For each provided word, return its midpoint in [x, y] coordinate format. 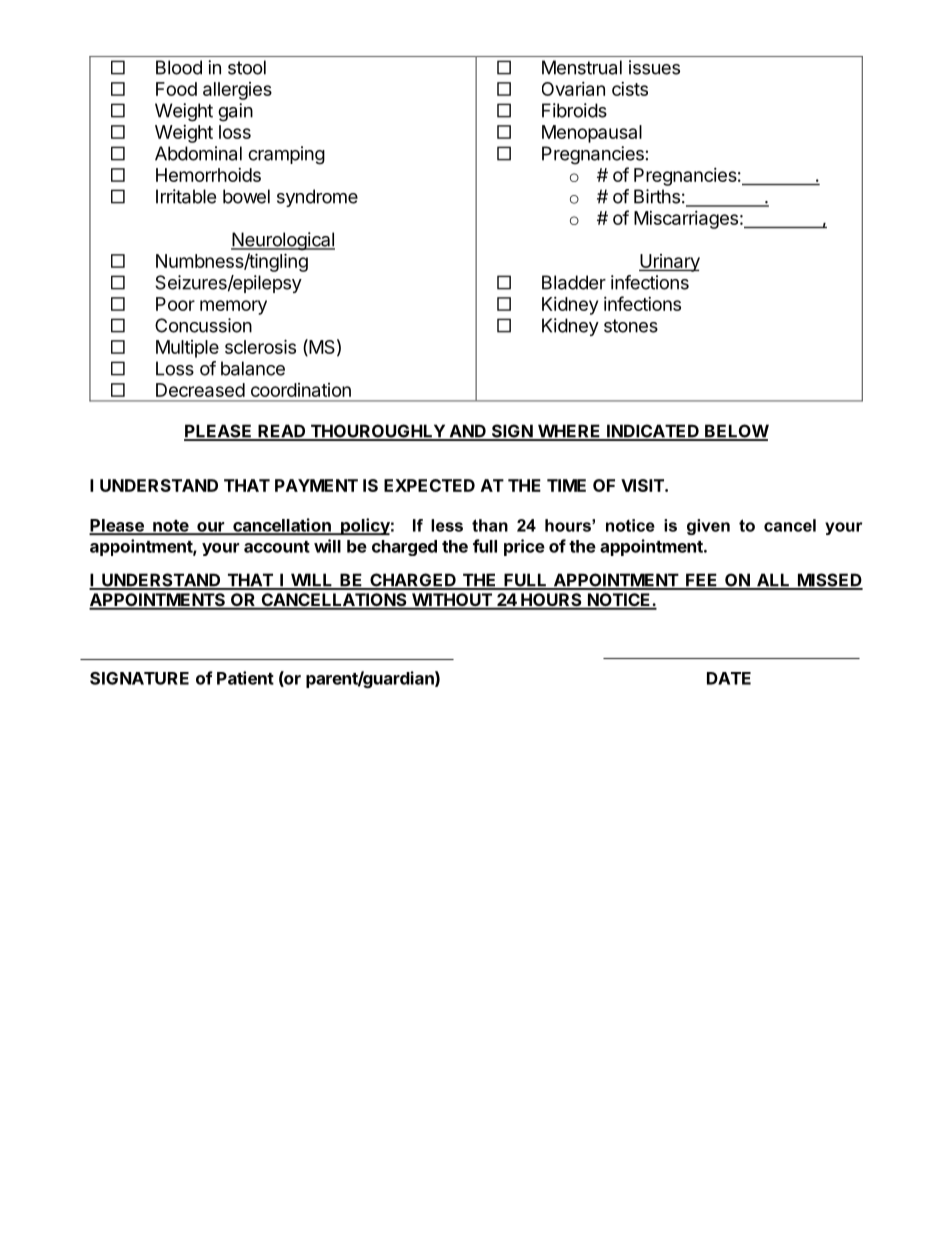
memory [233, 307]
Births [657, 196]
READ [282, 432]
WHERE [569, 432]
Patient [245, 678]
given [708, 527]
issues [654, 67]
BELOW [736, 432]
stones [631, 326]
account [277, 547]
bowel [246, 196]
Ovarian [573, 89]
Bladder [574, 282]
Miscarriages [686, 220]
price [524, 547]
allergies [237, 91]
